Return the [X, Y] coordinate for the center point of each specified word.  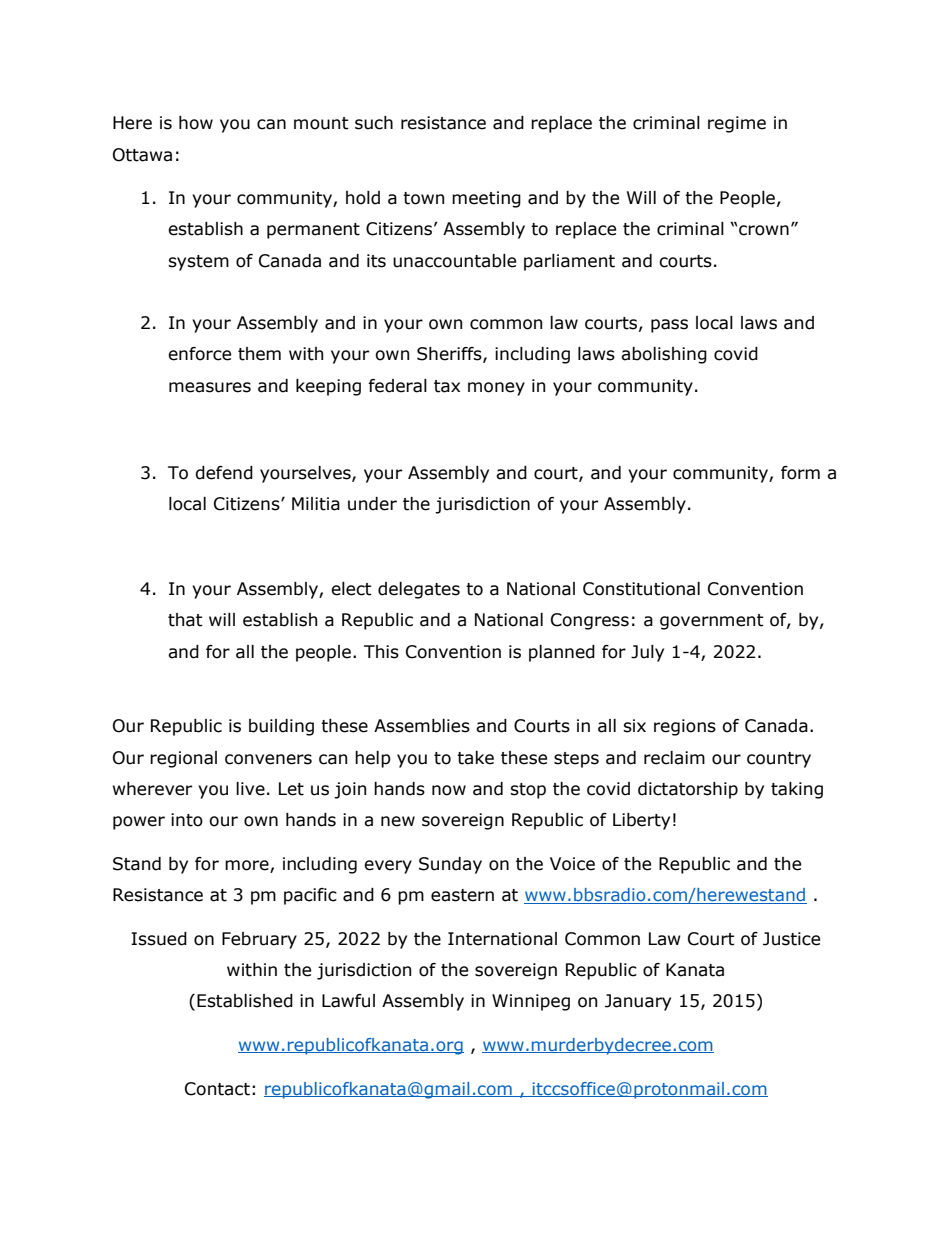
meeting [486, 199]
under [372, 504]
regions [685, 727]
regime [737, 124]
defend [224, 473]
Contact [217, 1089]
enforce [199, 354]
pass [669, 326]
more [247, 865]
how [196, 123]
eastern [462, 895]
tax [447, 386]
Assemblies [422, 726]
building [281, 727]
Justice [791, 939]
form [800, 473]
